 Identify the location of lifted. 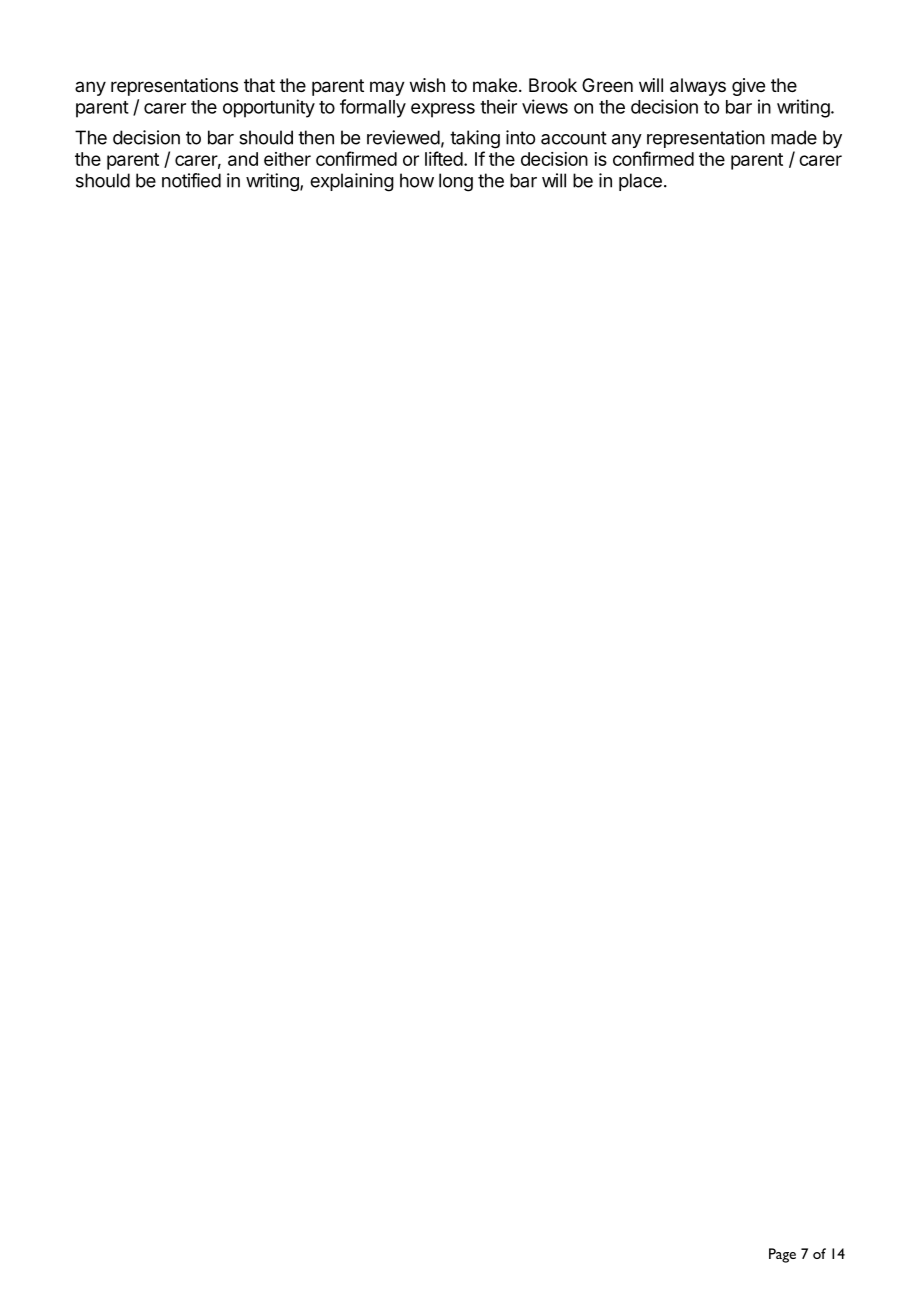
(444, 158).
